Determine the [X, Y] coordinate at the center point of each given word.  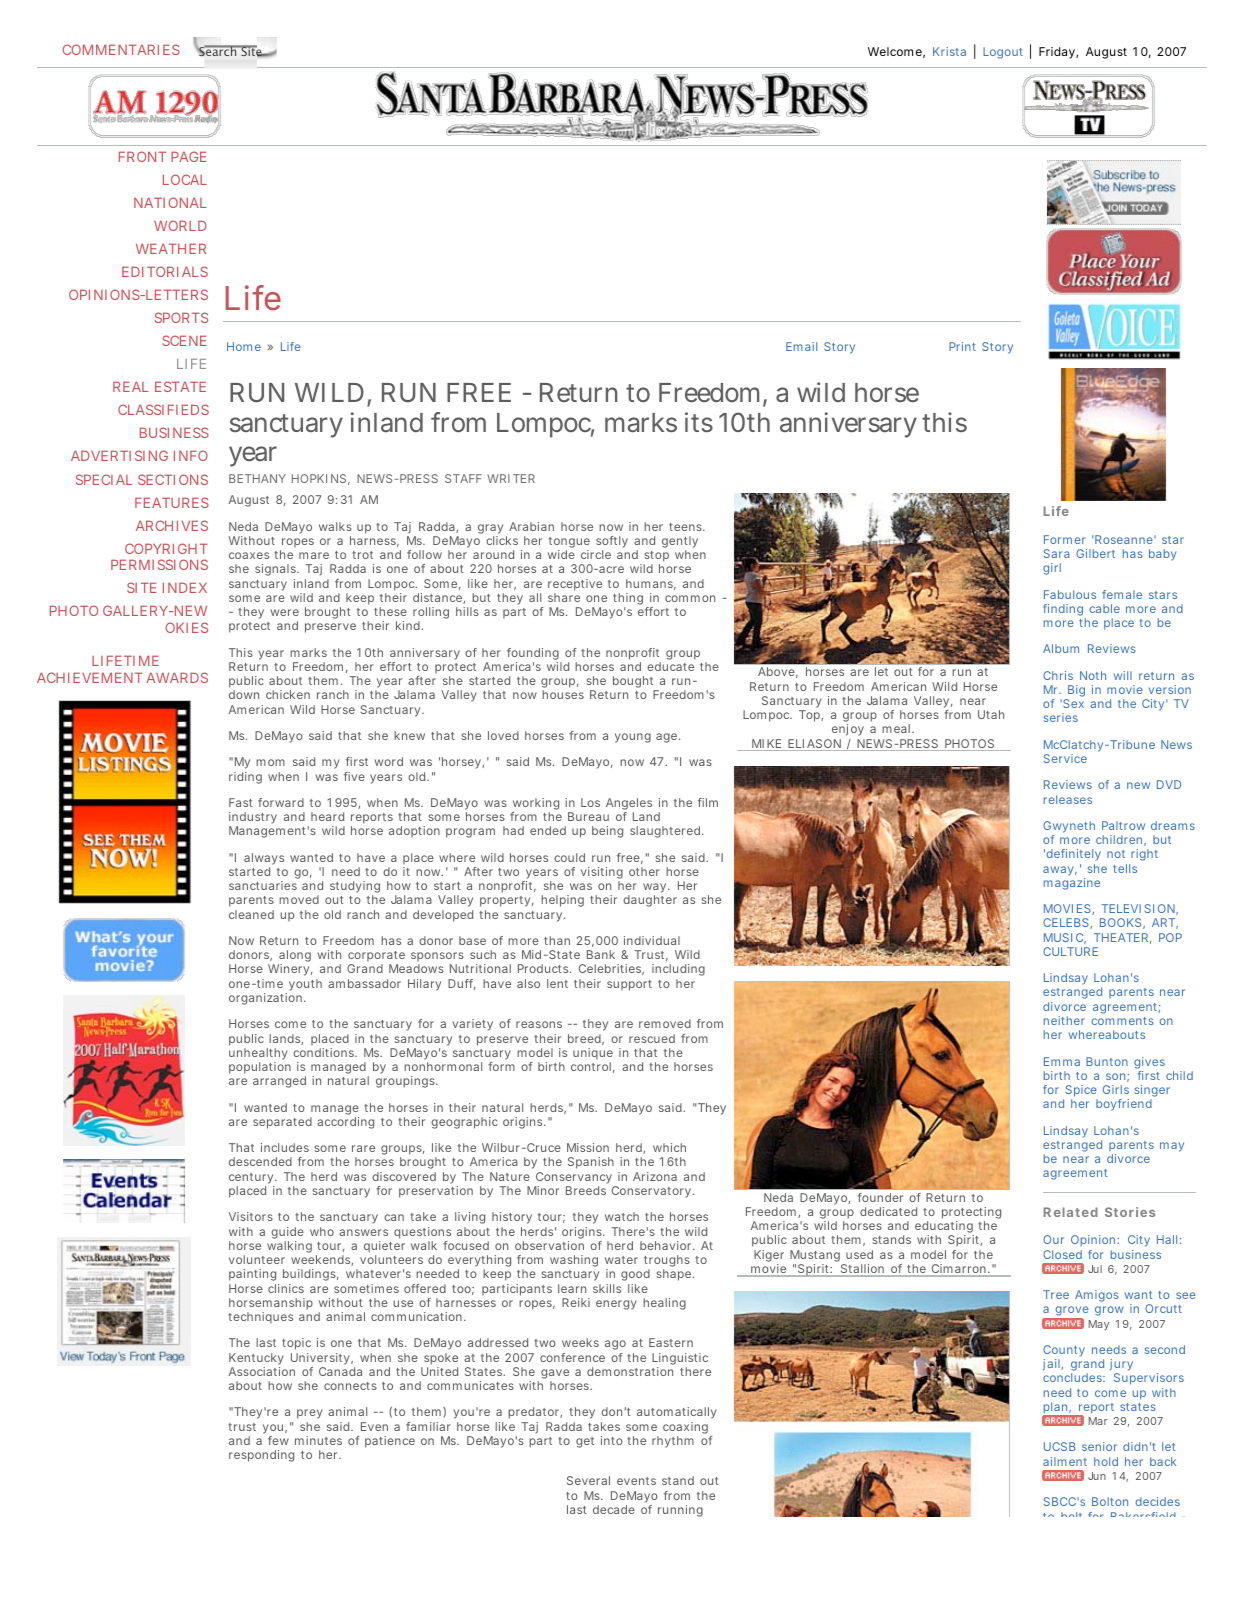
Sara [1056, 553]
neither [1064, 1020]
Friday [1058, 53]
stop [656, 558]
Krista [949, 51]
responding [261, 1456]
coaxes [249, 555]
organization [265, 999]
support [629, 985]
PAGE [189, 156]
